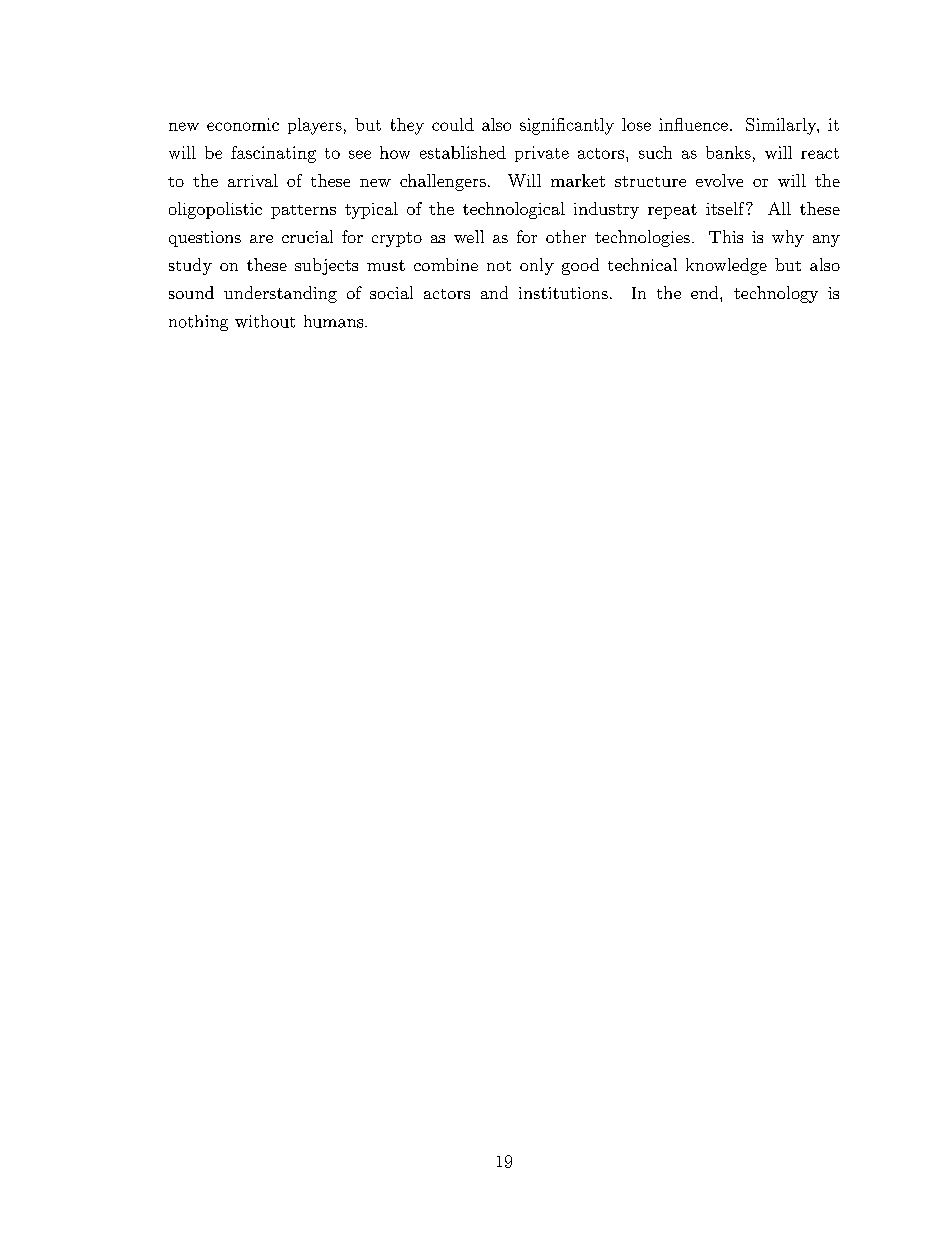  I want to click on only, so click(537, 266).
